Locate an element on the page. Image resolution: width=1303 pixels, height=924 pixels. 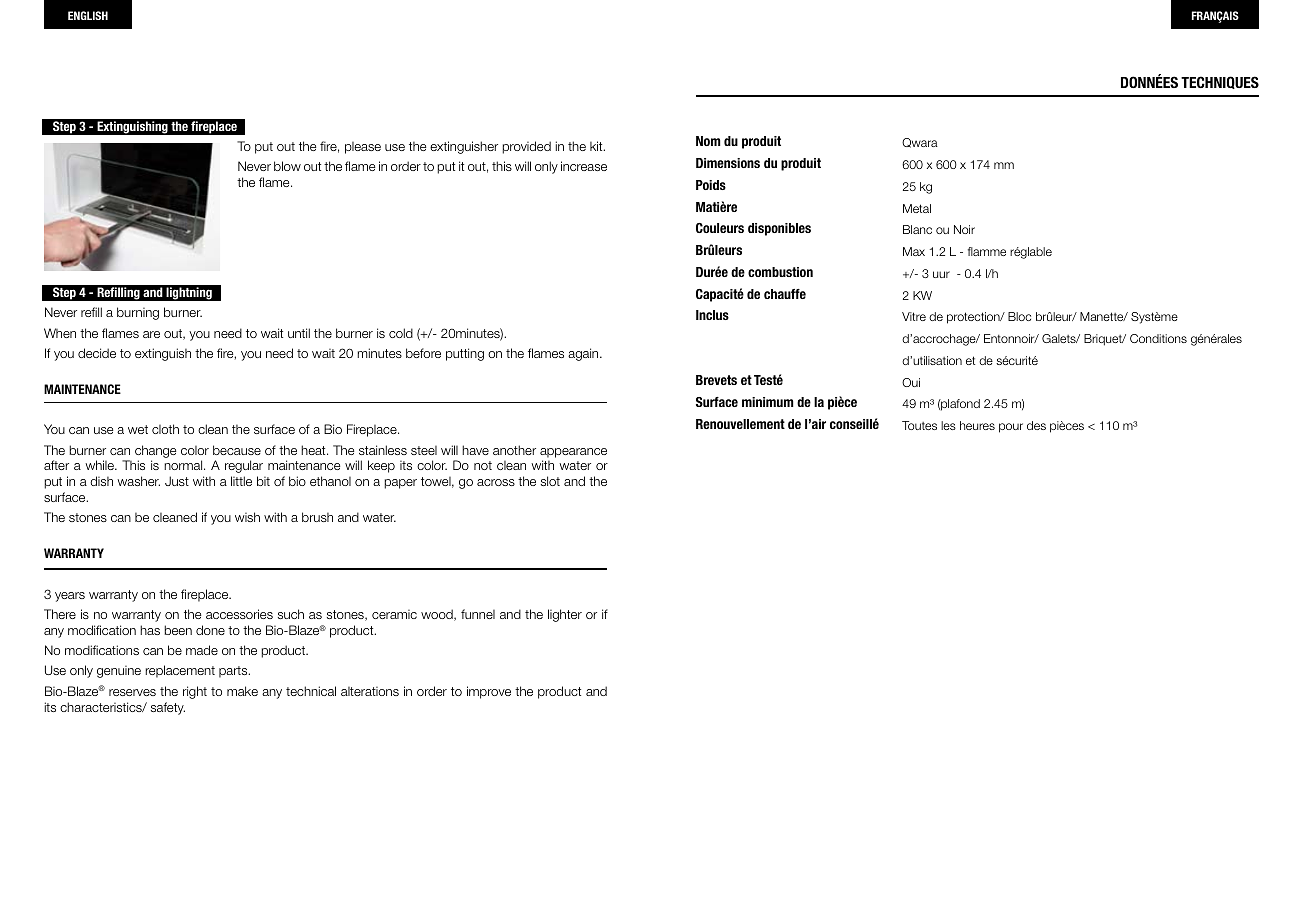
Nom is located at coordinates (708, 141).
